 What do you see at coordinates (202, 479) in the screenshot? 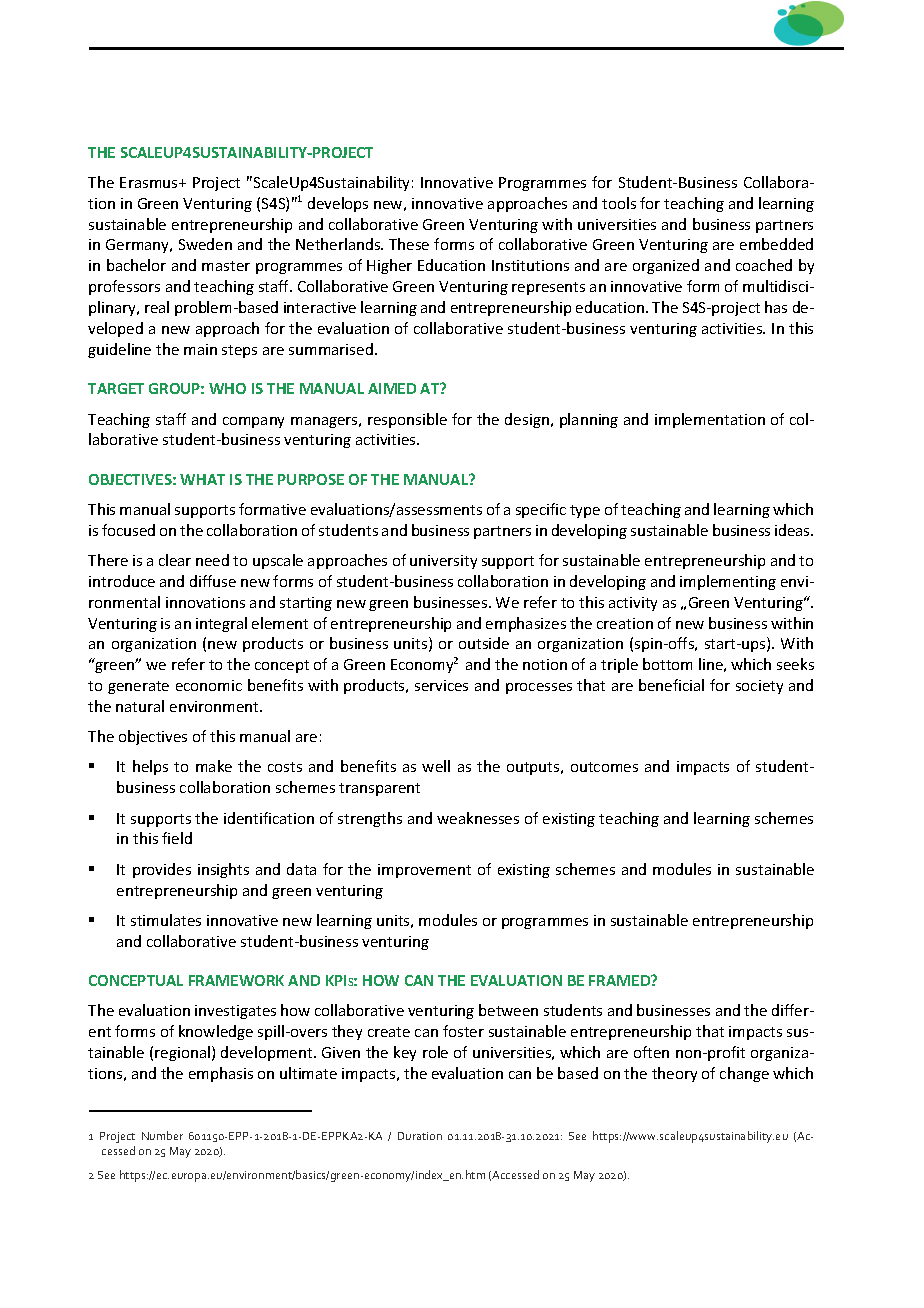
I see `WHAT` at bounding box center [202, 479].
